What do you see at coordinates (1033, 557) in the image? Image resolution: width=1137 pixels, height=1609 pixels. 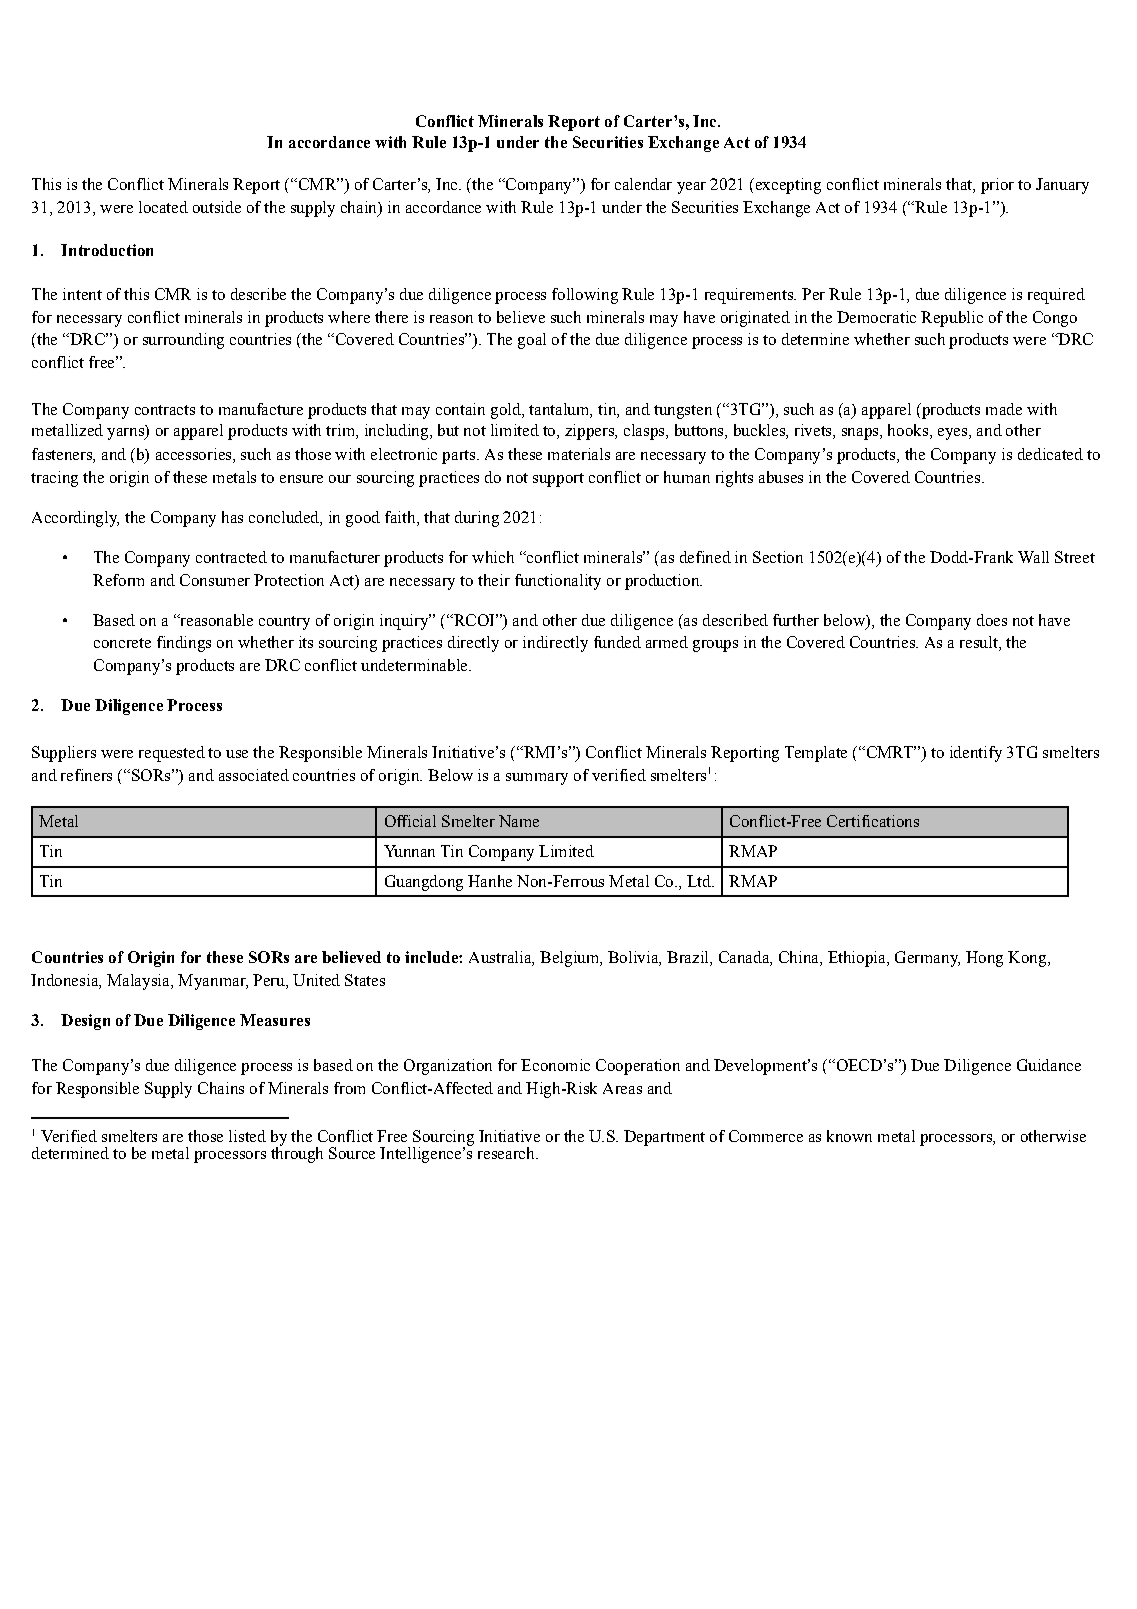 I see `Wall` at bounding box center [1033, 557].
